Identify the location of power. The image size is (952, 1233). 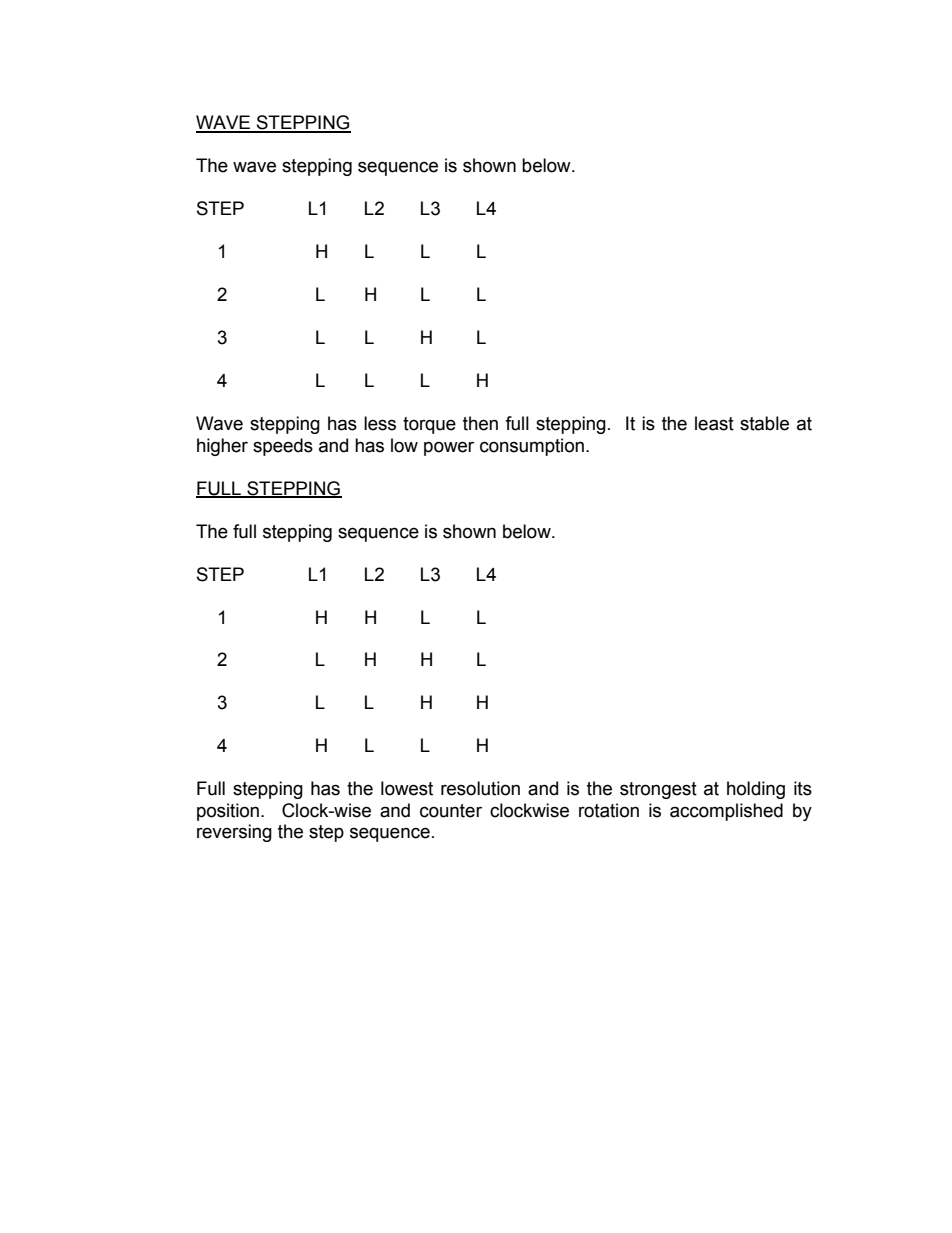
(449, 448).
